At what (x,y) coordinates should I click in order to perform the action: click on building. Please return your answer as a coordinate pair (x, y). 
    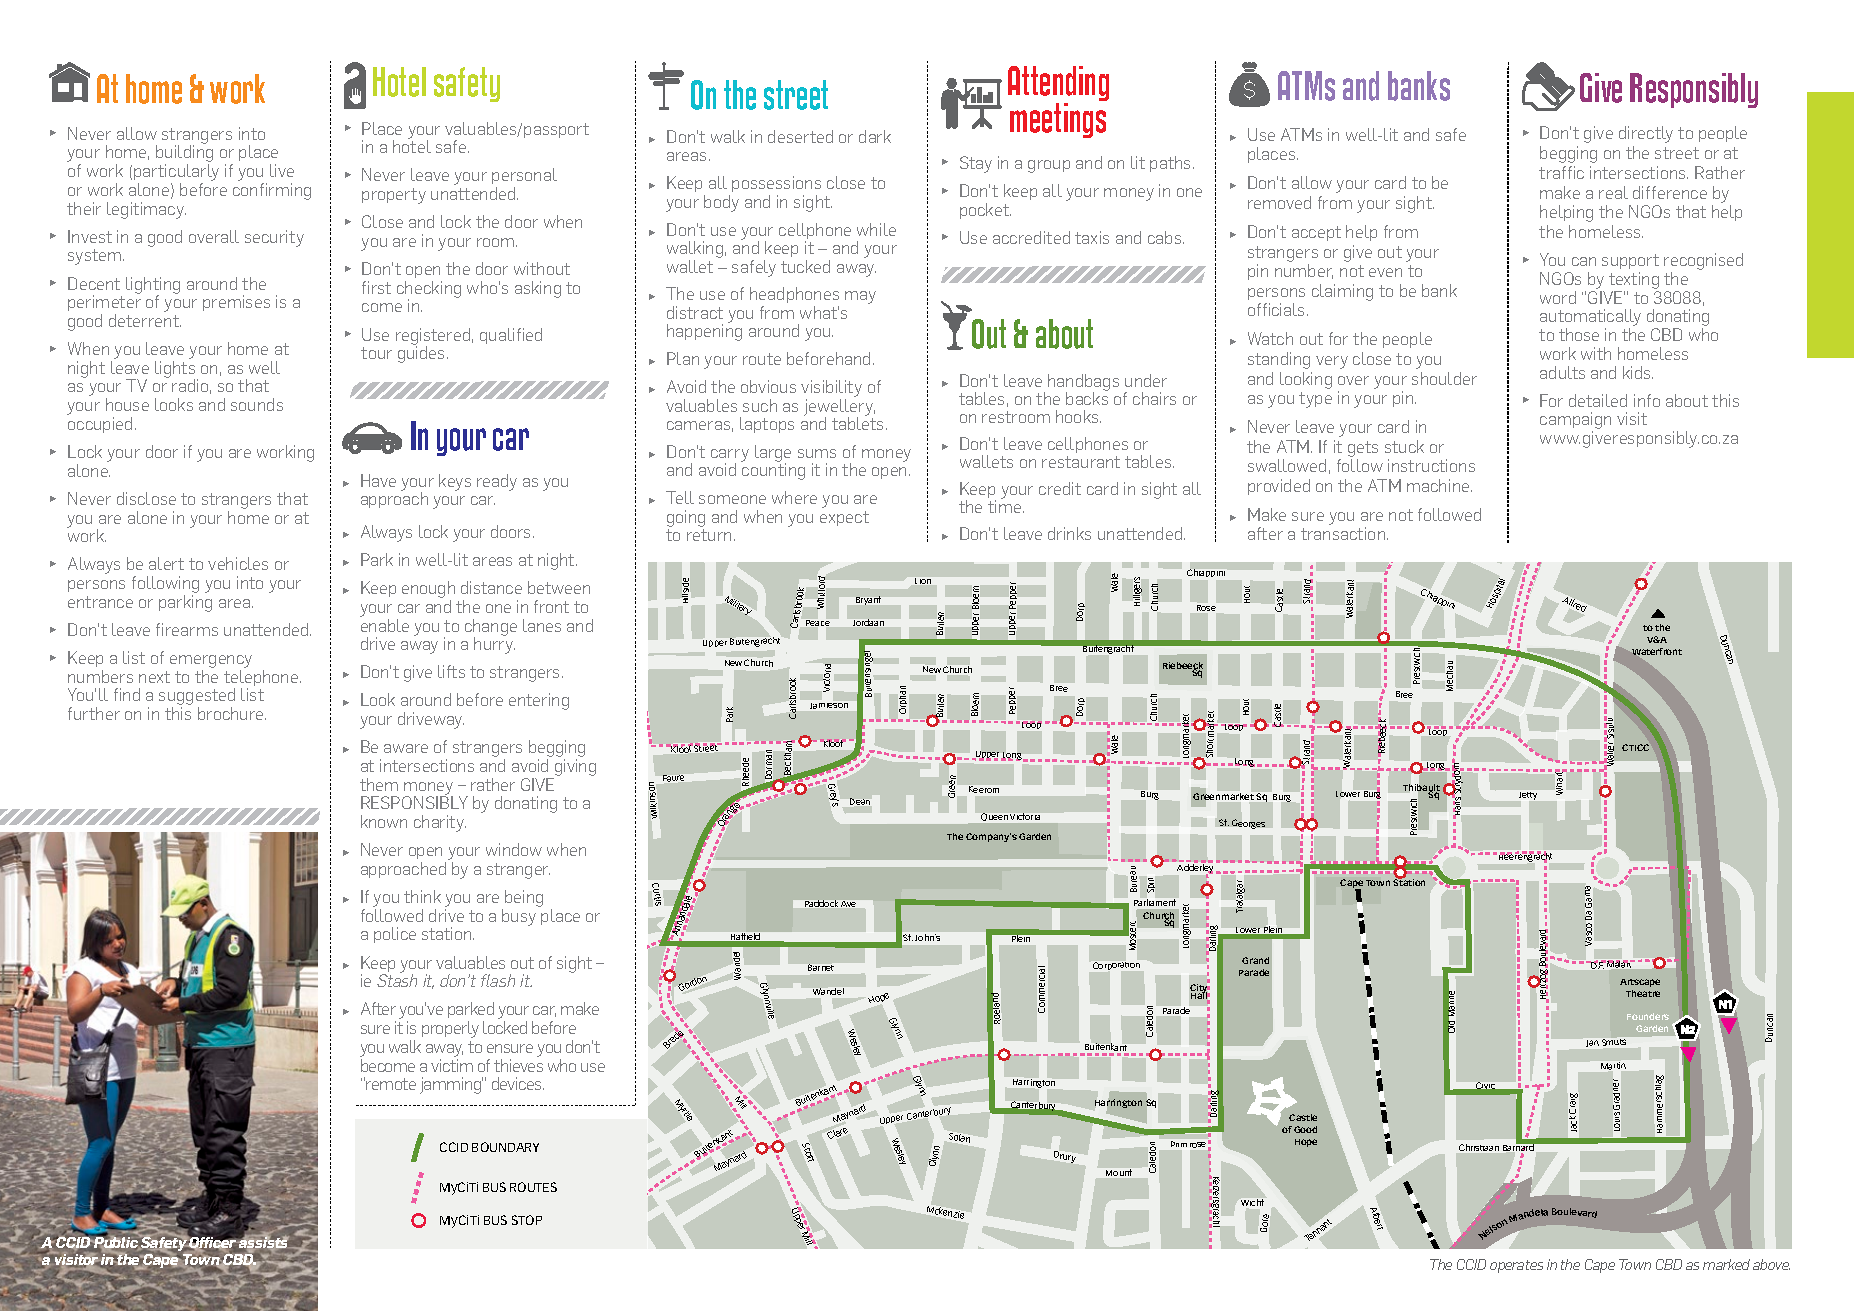
    Looking at the image, I should click on (184, 155).
